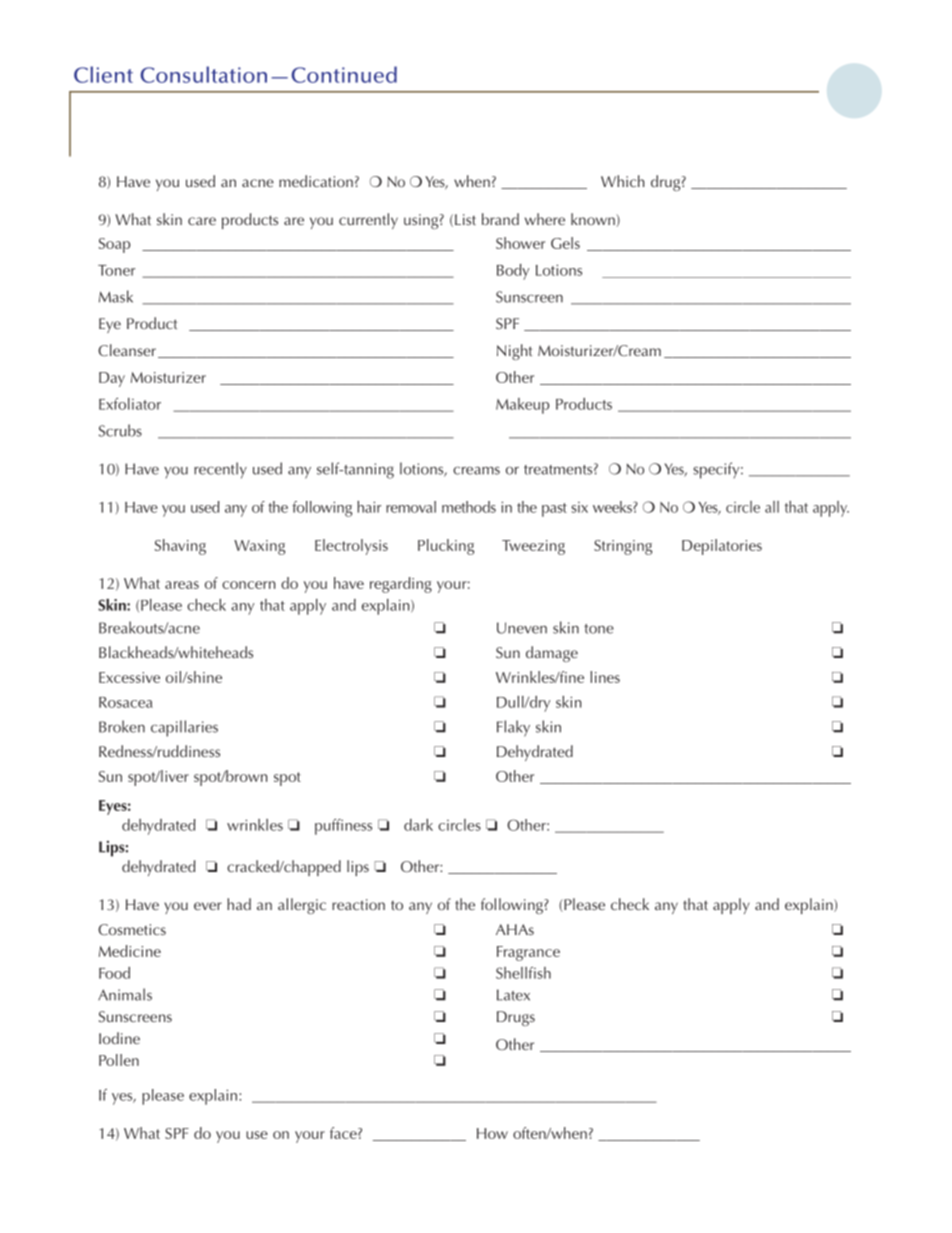 The width and height of the document is (952, 1233). I want to click on Latex, so click(513, 995).
